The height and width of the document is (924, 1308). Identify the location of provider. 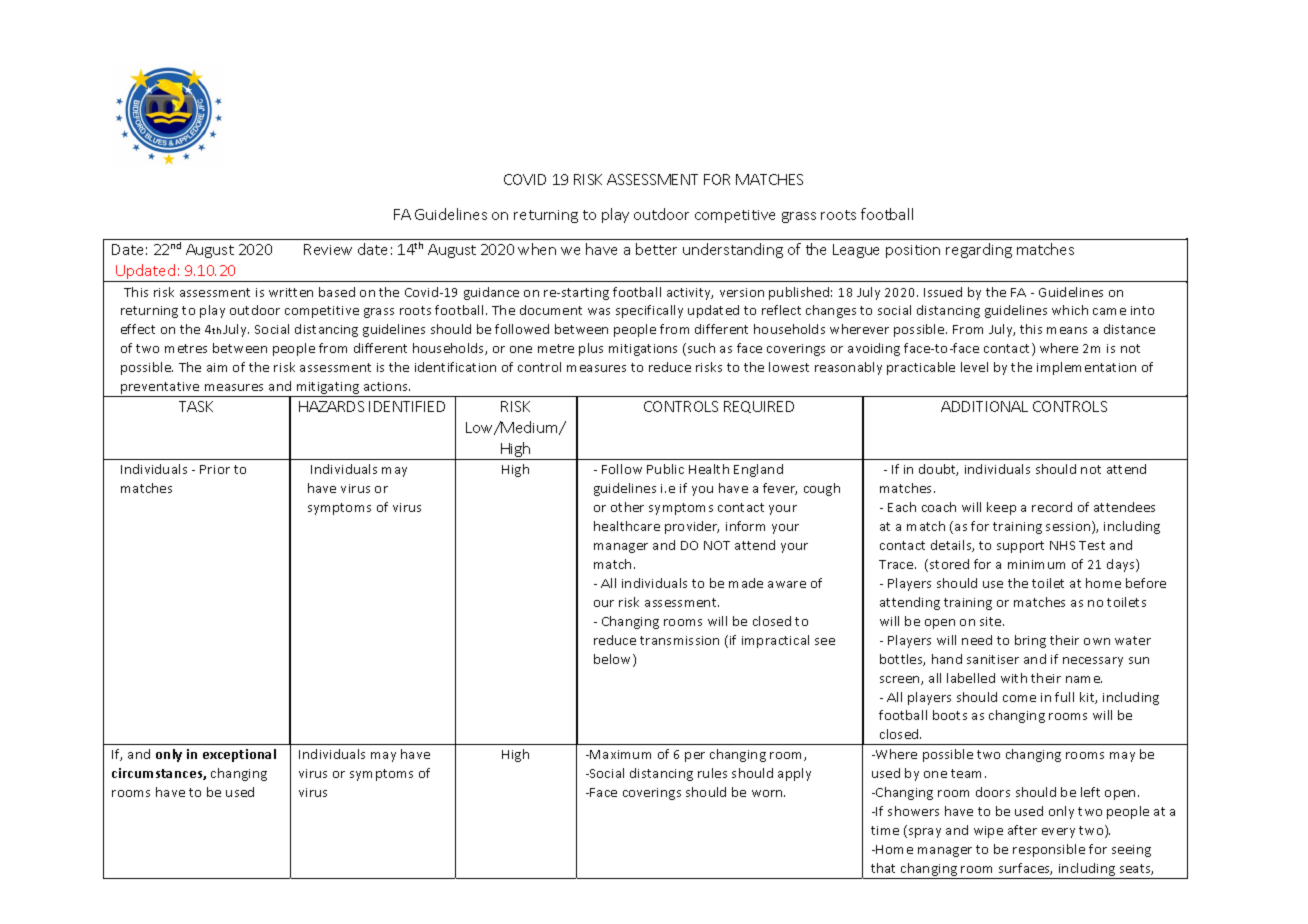
(692, 527).
